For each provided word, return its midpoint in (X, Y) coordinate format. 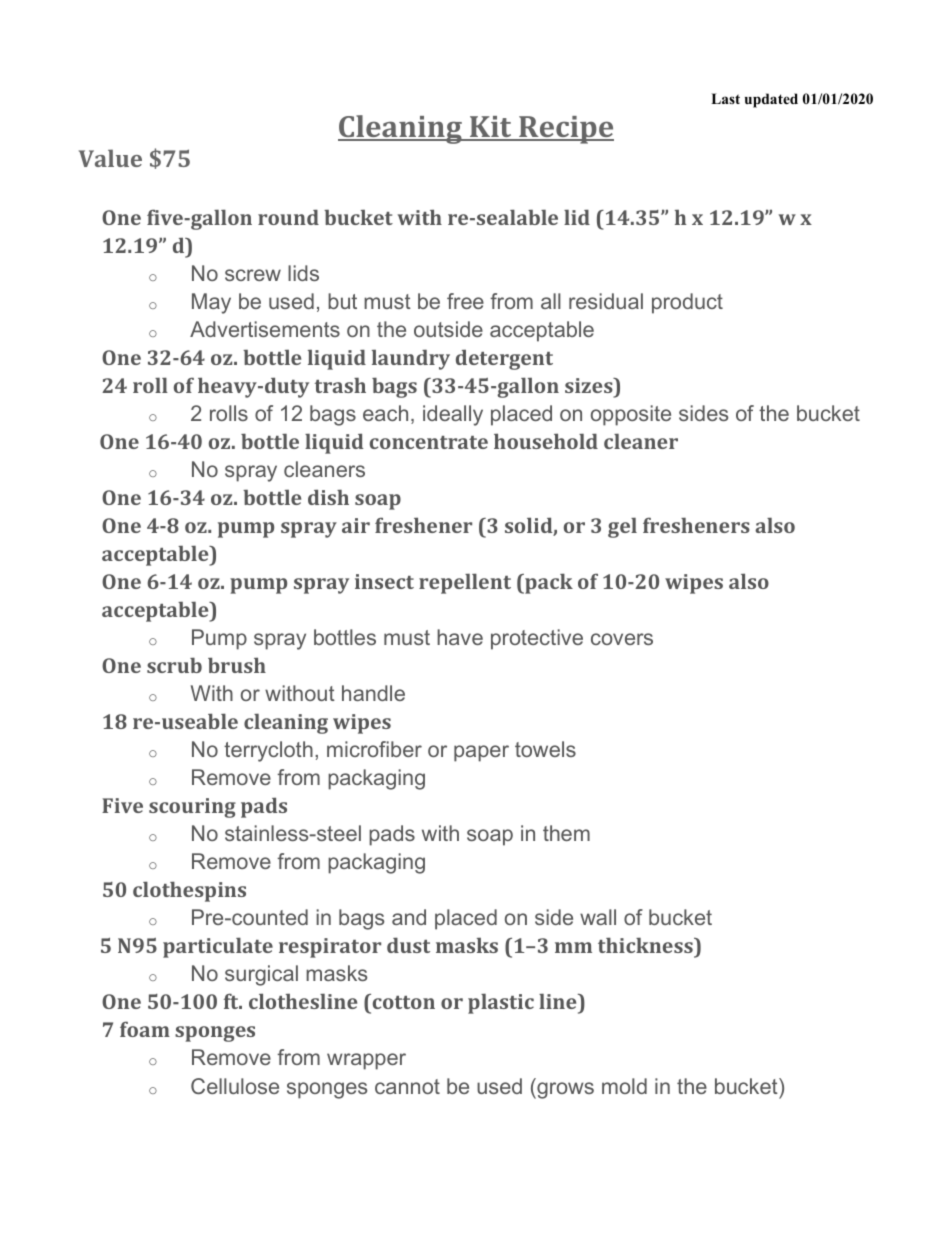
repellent (465, 583)
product (687, 303)
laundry (411, 359)
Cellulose (235, 1086)
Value (110, 158)
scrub (174, 665)
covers (622, 639)
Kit (491, 128)
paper (481, 753)
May (211, 303)
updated (771, 100)
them (566, 833)
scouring (192, 808)
